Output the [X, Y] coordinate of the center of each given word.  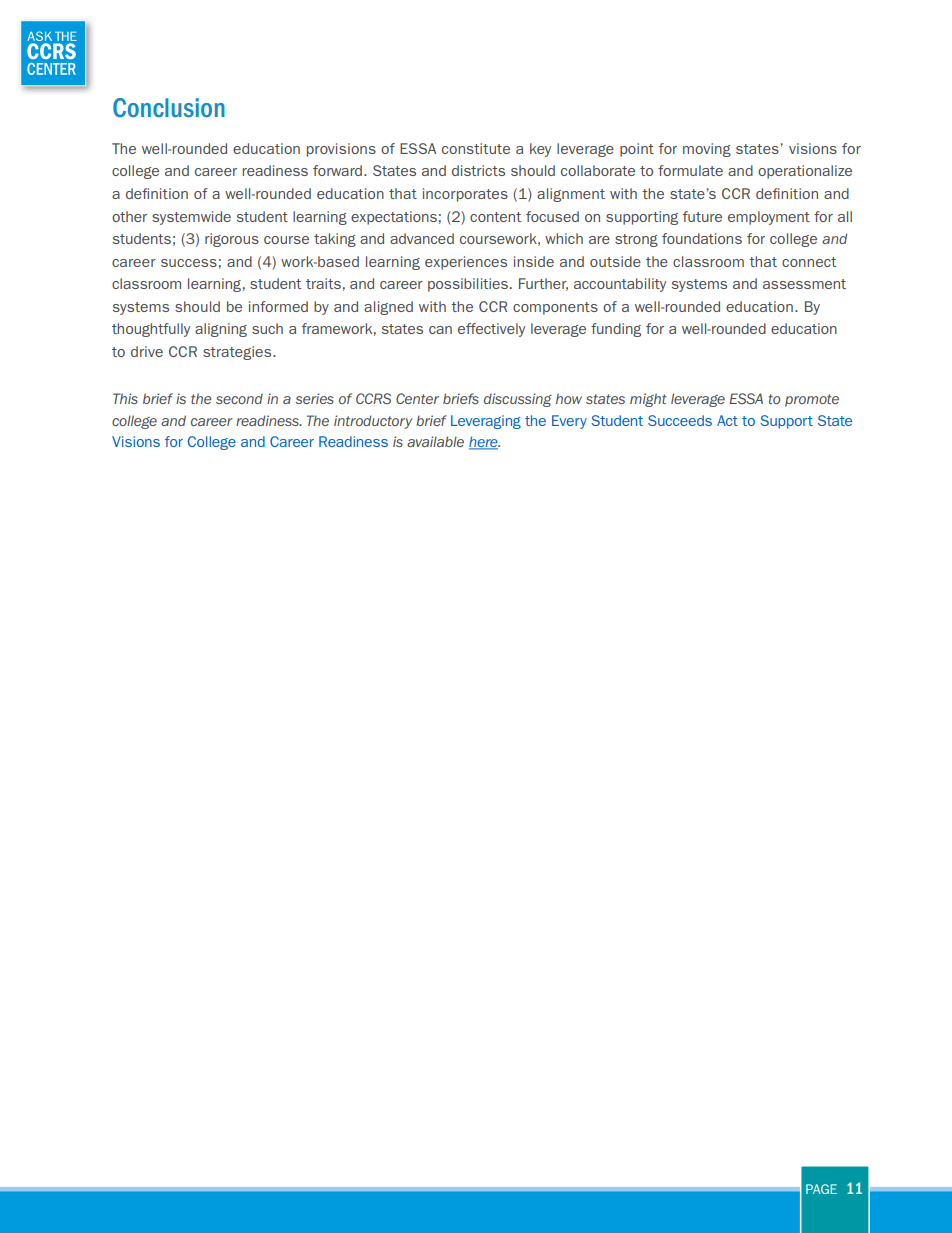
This [125, 398]
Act [727, 420]
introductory [373, 422]
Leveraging [486, 422]
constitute [476, 148]
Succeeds [680, 420]
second [239, 399]
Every [569, 422]
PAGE [821, 1189]
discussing [518, 400]
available [435, 441]
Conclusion [169, 107]
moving [707, 150]
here [484, 443]
